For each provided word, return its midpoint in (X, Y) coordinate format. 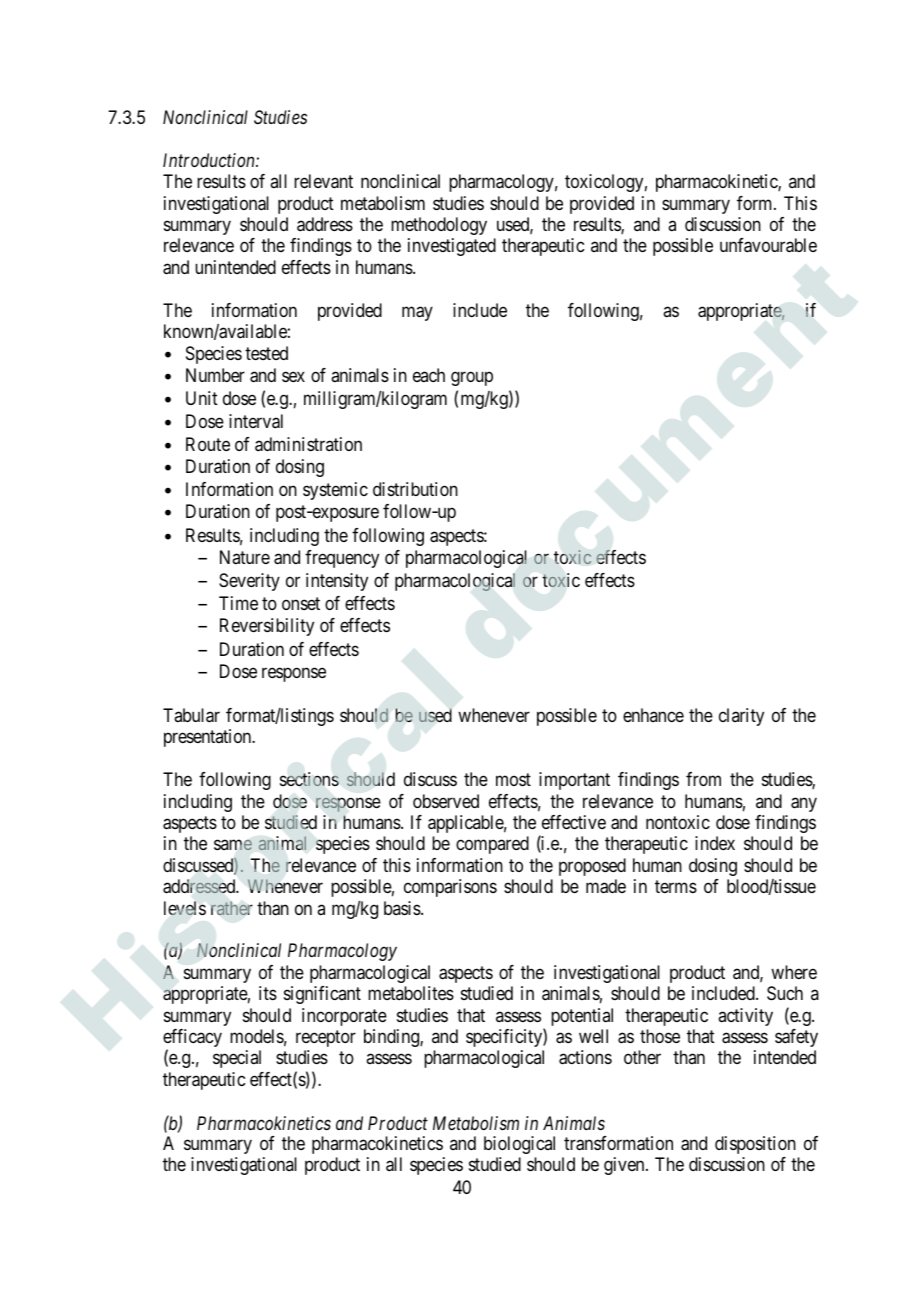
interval (256, 421)
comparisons (450, 888)
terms (676, 886)
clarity (741, 717)
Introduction (210, 160)
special (237, 1059)
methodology (439, 226)
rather (232, 908)
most (513, 779)
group (472, 379)
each (429, 375)
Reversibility (267, 627)
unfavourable (768, 245)
